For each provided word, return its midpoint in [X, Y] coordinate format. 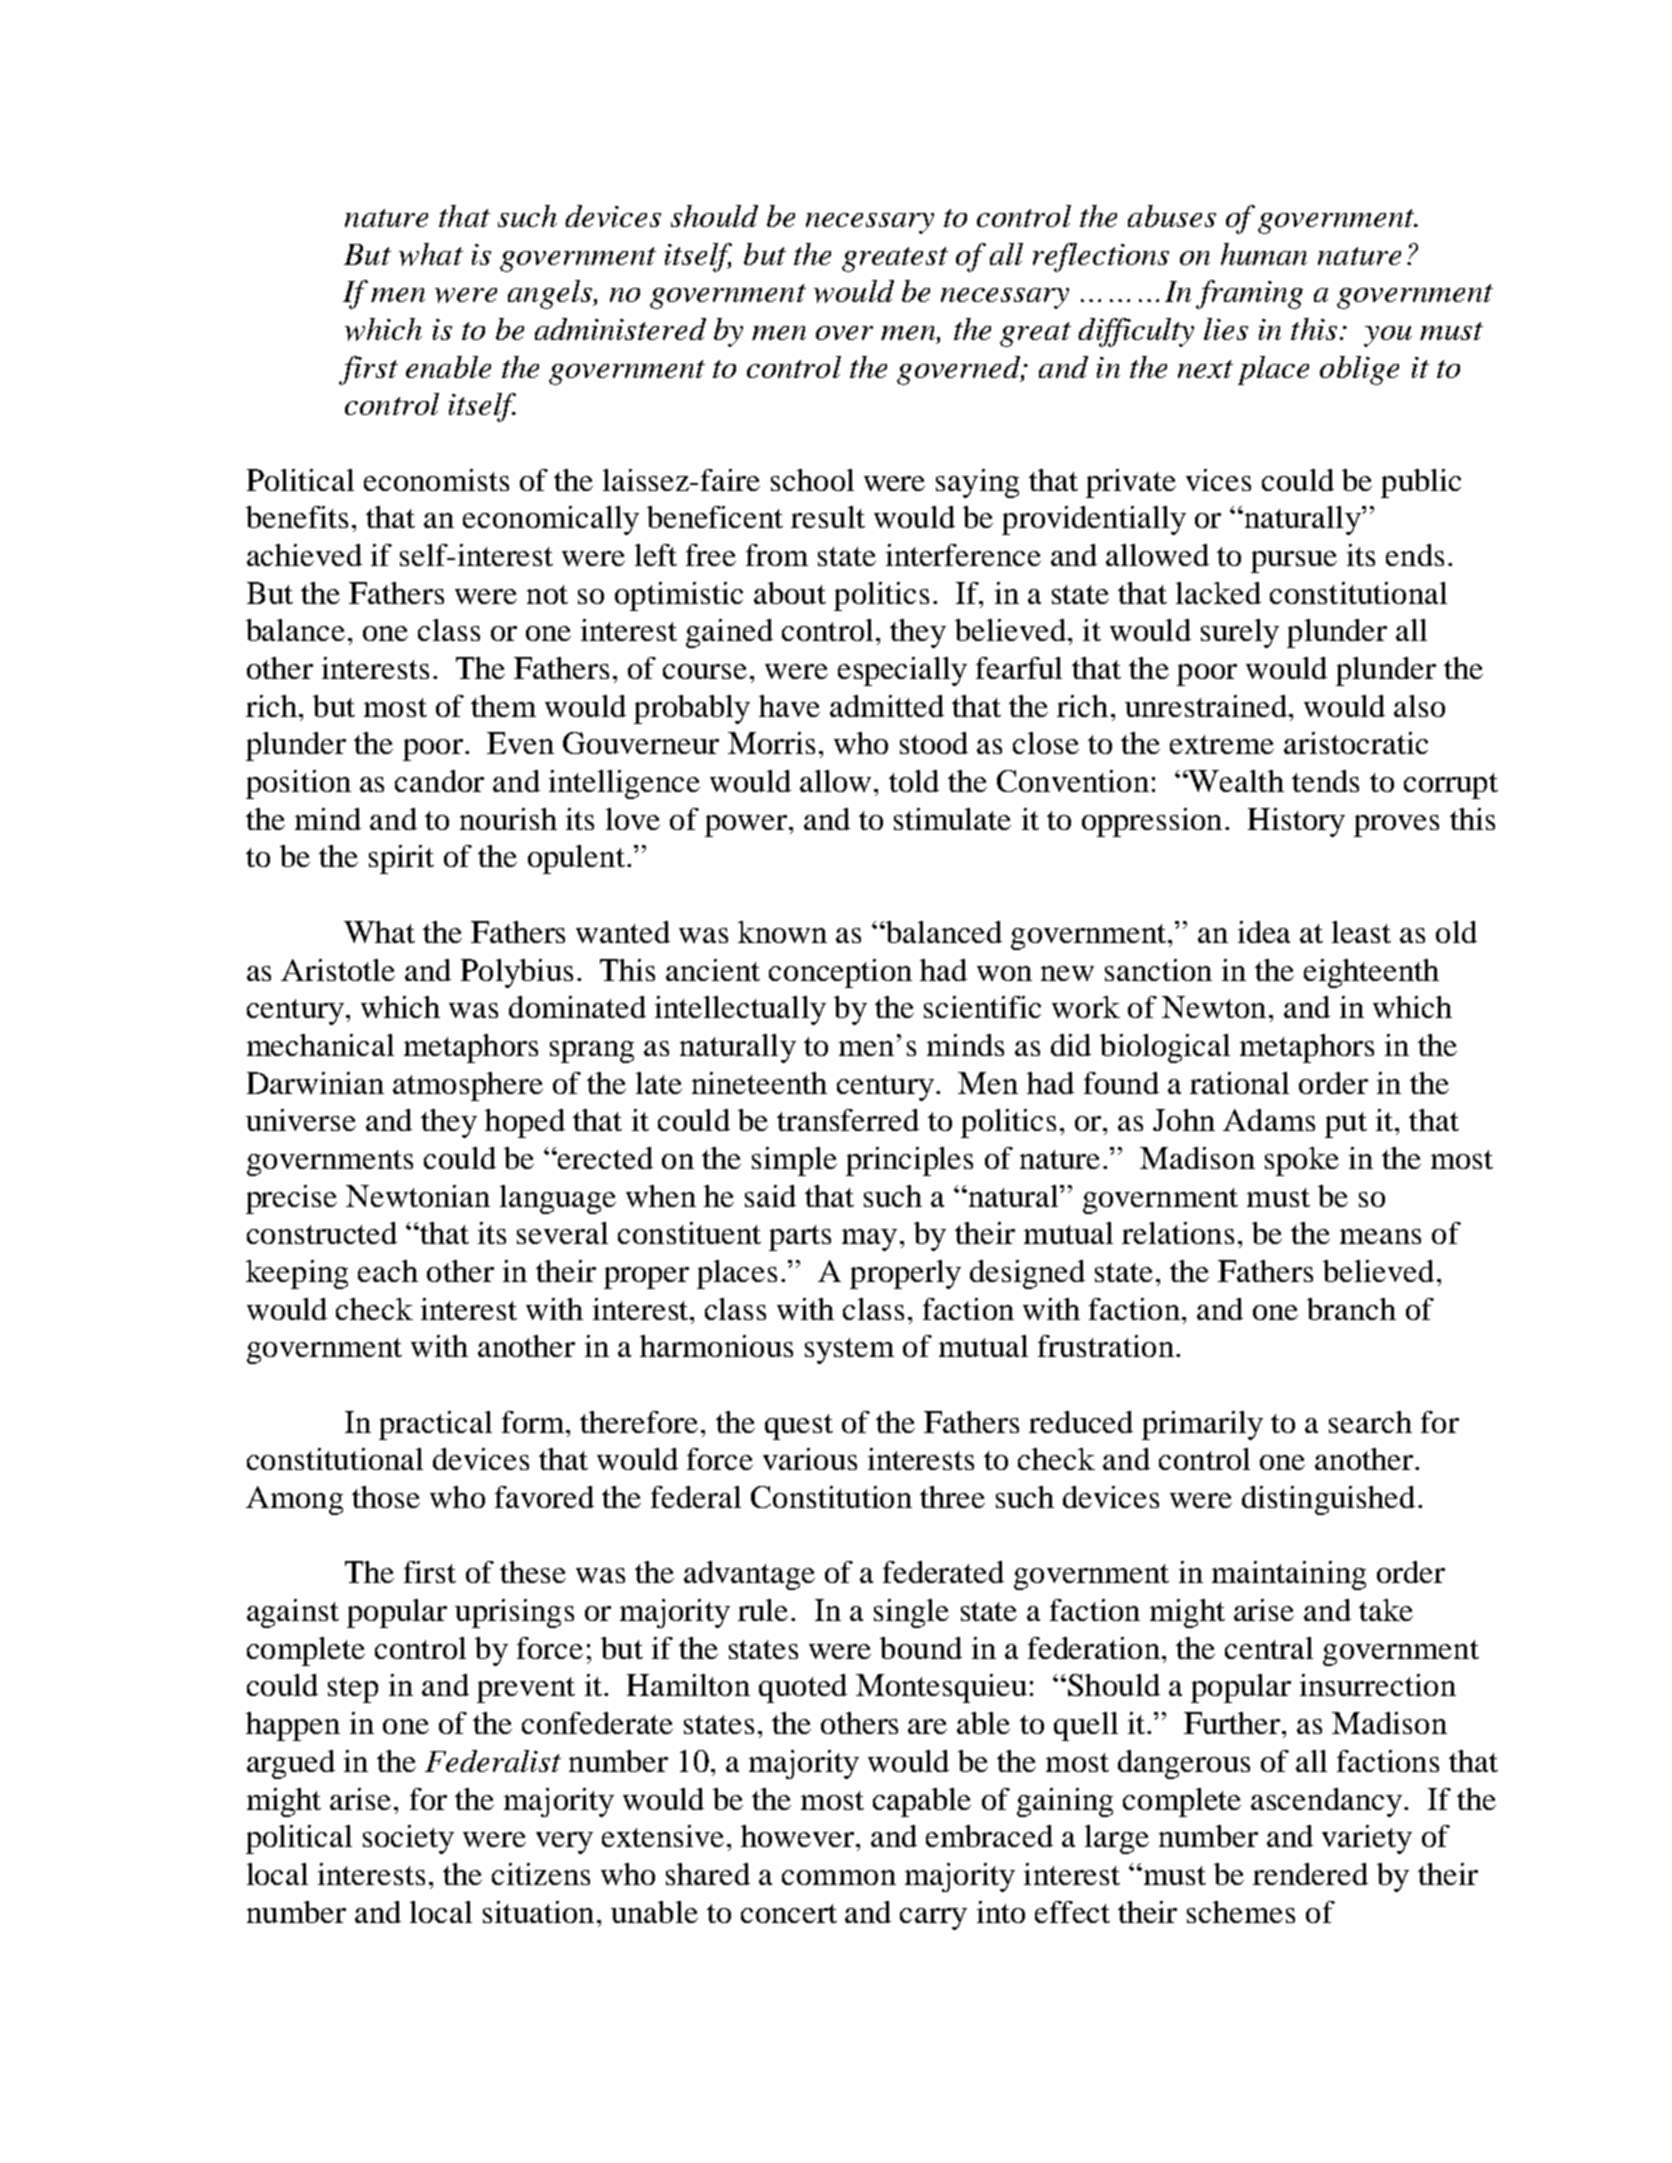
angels [551, 294]
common [839, 1877]
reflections [1101, 257]
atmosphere [468, 1086]
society [408, 1839]
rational [1239, 1083]
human [1264, 254]
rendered [1310, 1874]
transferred [848, 1120]
